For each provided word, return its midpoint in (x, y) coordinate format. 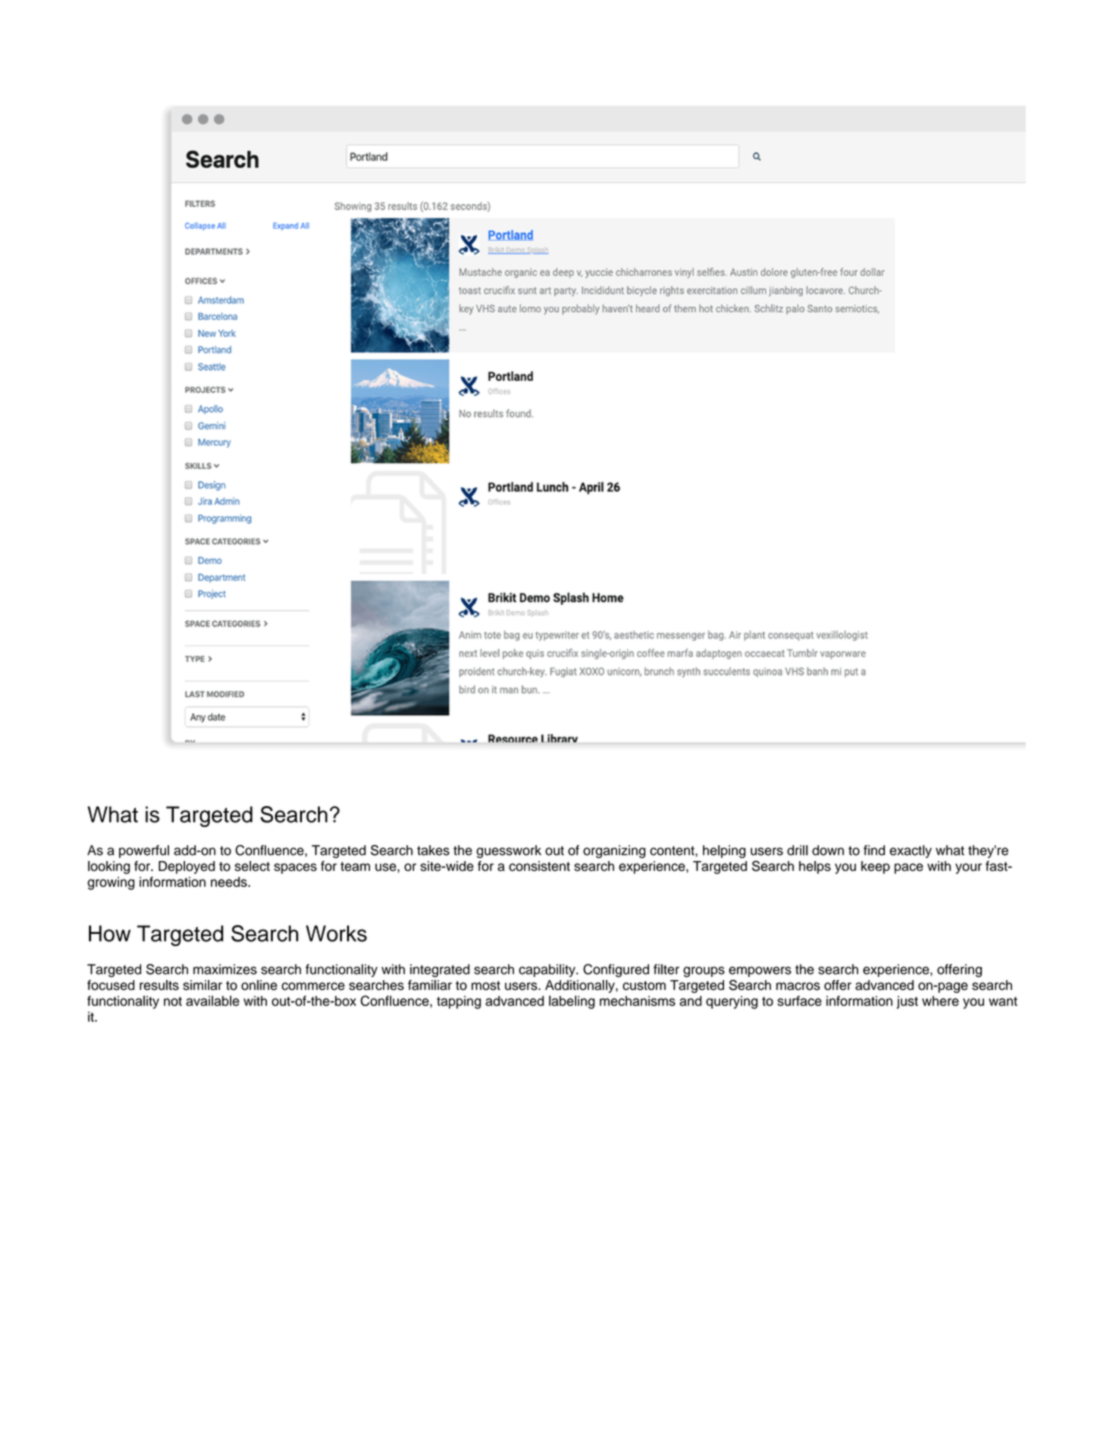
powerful (144, 851)
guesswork (508, 851)
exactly (911, 851)
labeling (572, 1002)
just (907, 1002)
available (212, 1000)
